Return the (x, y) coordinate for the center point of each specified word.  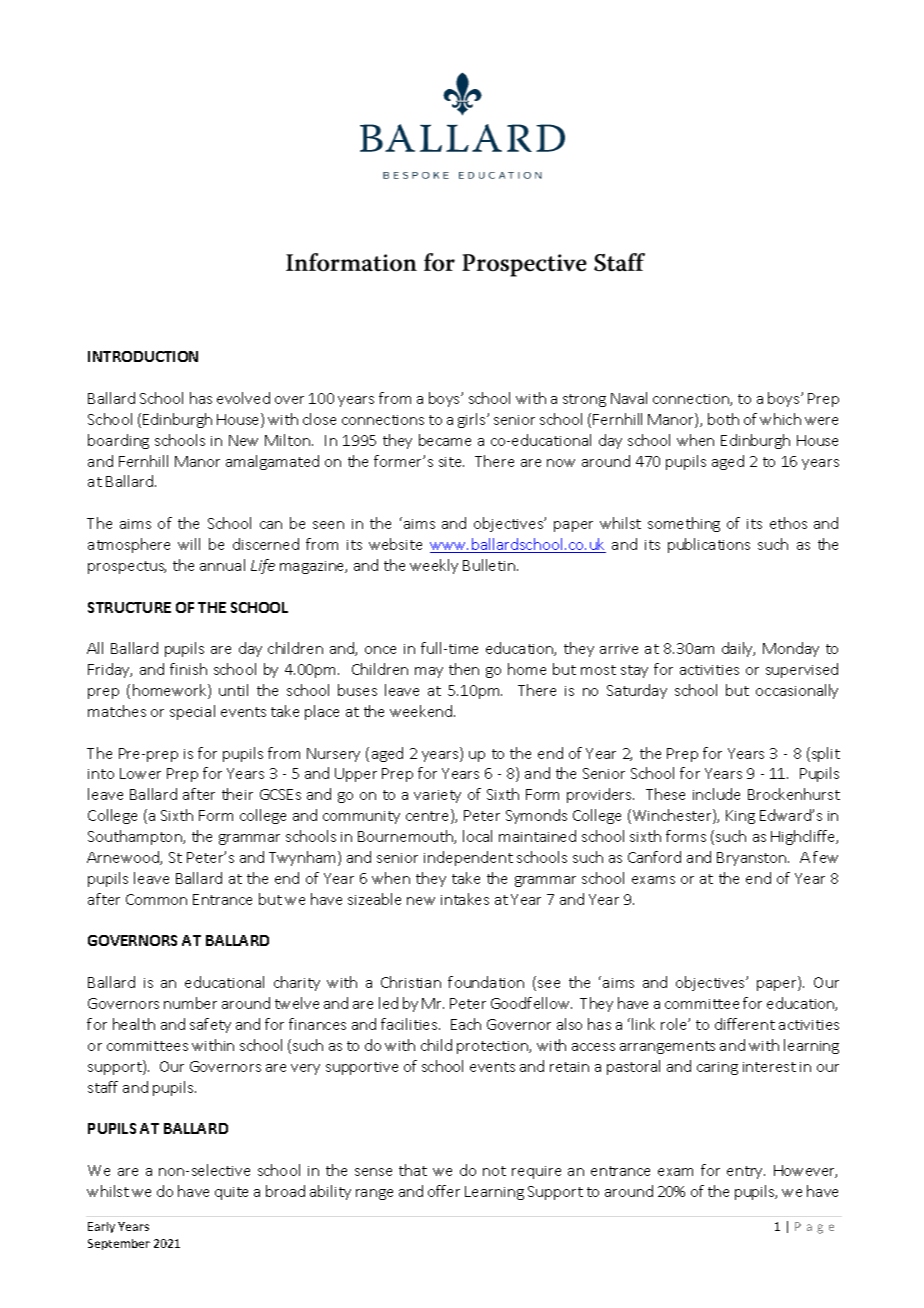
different (745, 1024)
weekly (434, 566)
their (237, 794)
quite (231, 1193)
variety (437, 796)
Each (466, 1024)
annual (222, 565)
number (190, 1003)
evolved (243, 398)
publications (709, 545)
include (716, 794)
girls (473, 420)
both (723, 419)
